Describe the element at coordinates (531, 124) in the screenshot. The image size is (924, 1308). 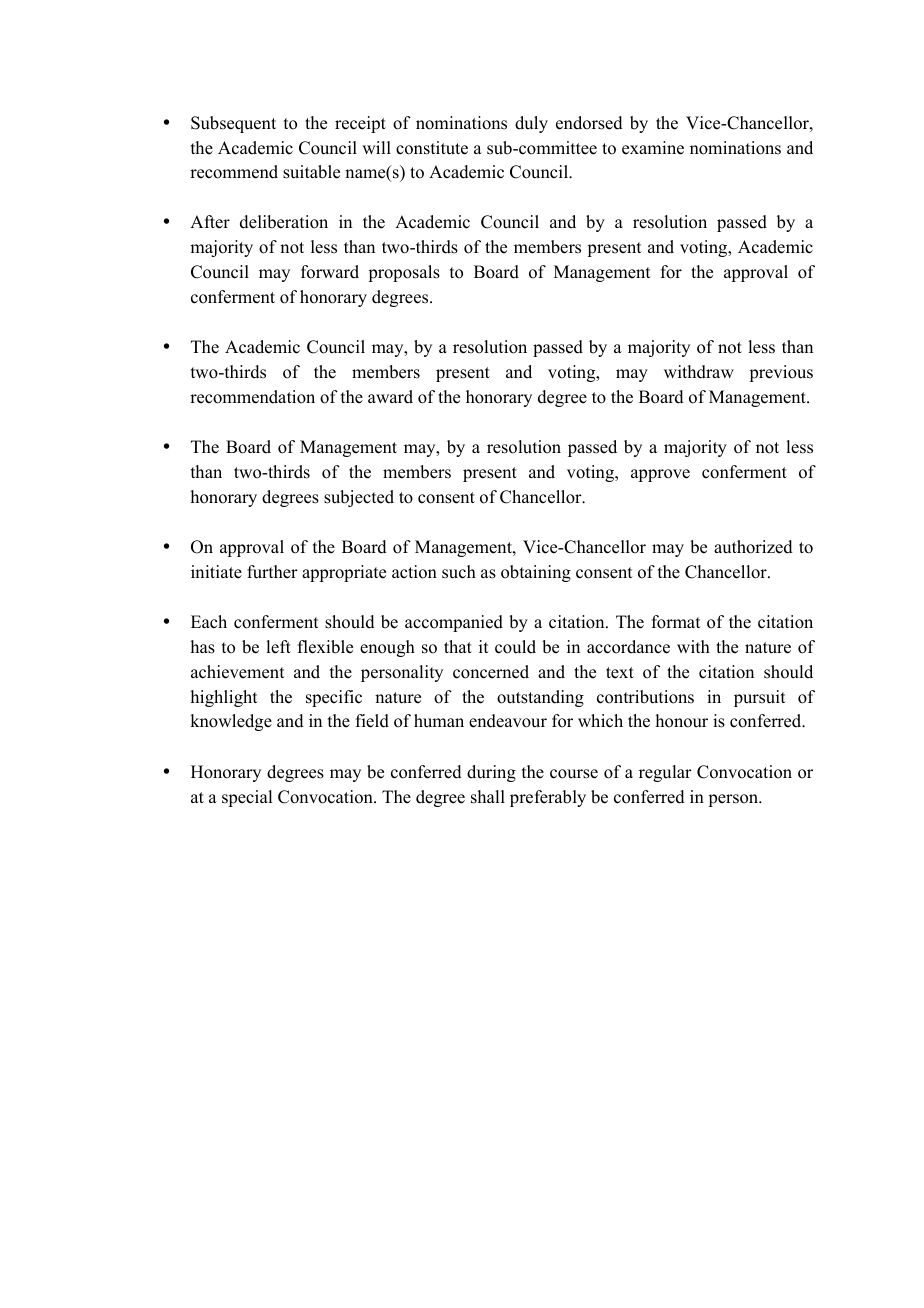
I see `duly` at that location.
